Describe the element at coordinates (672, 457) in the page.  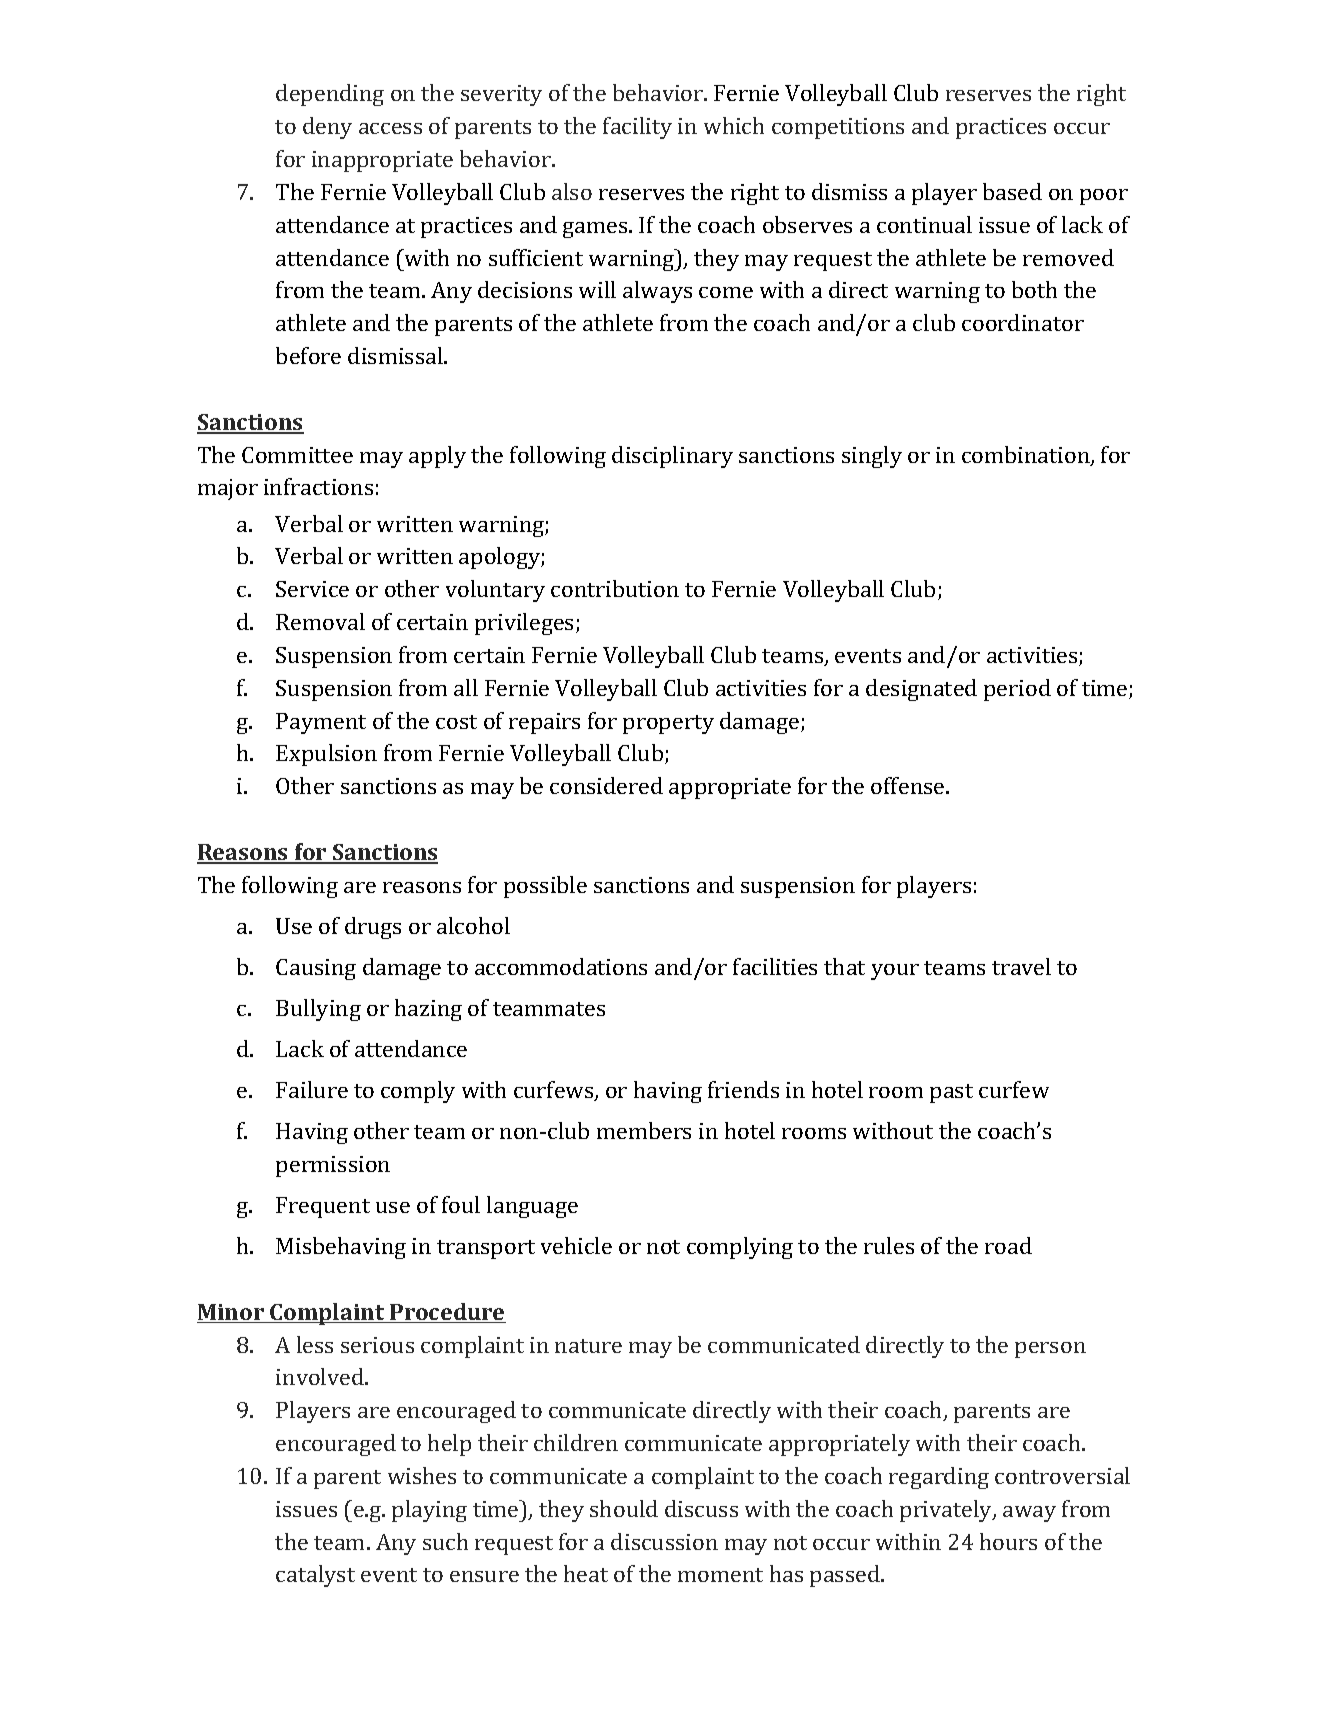
I see `disciplinary` at that location.
